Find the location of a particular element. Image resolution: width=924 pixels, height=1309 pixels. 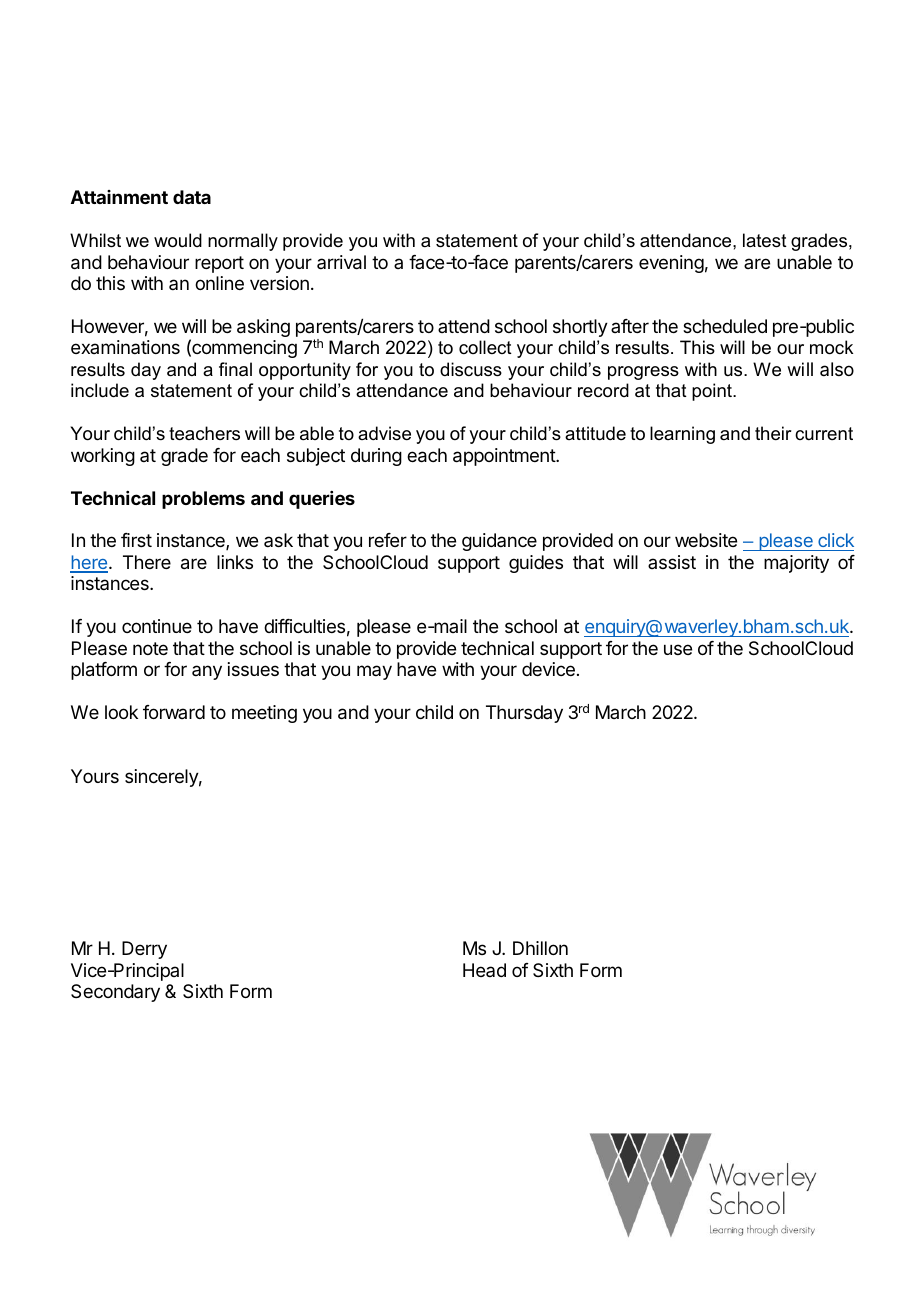

Derry is located at coordinates (144, 950).
